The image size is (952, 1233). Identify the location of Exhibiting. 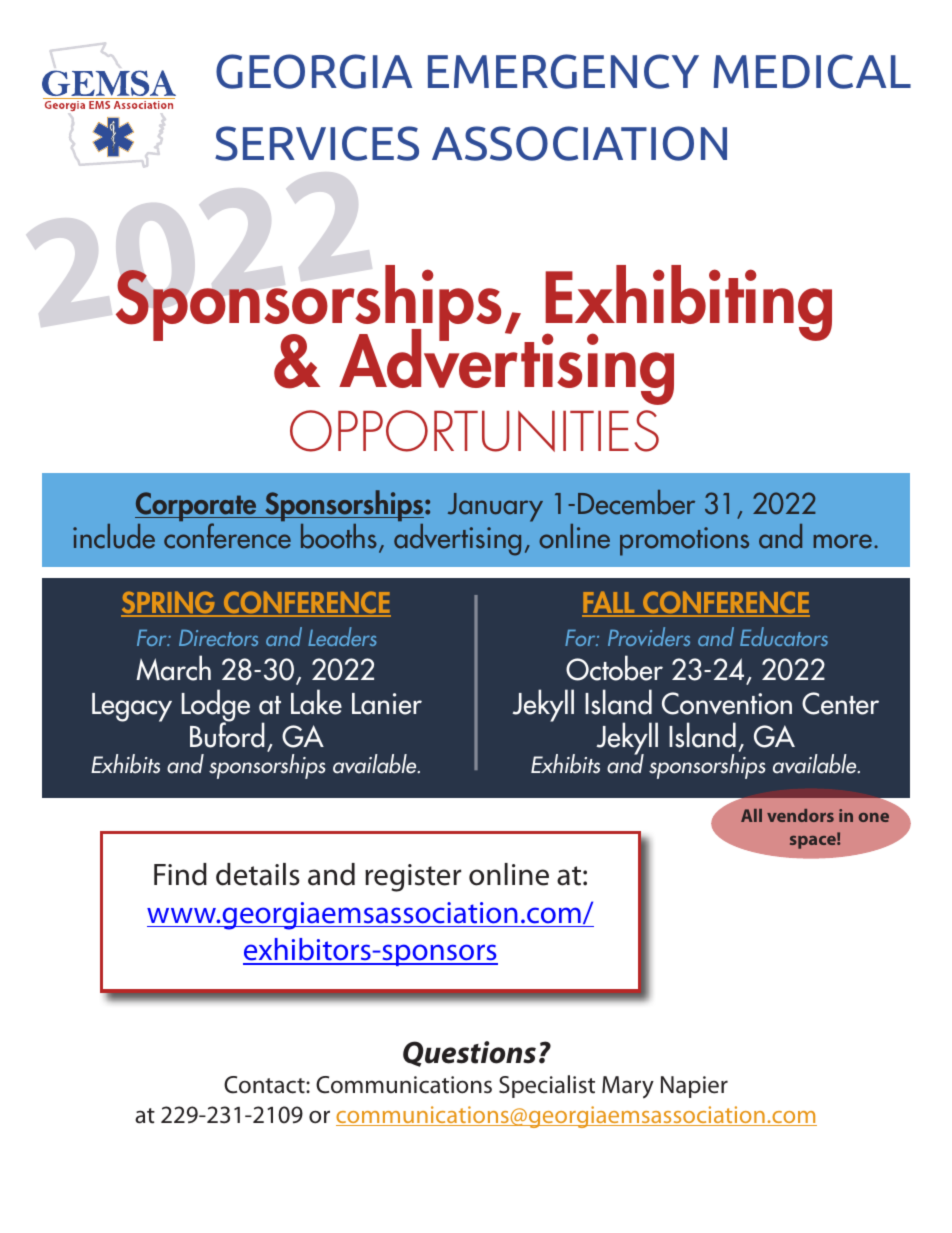
(688, 304).
